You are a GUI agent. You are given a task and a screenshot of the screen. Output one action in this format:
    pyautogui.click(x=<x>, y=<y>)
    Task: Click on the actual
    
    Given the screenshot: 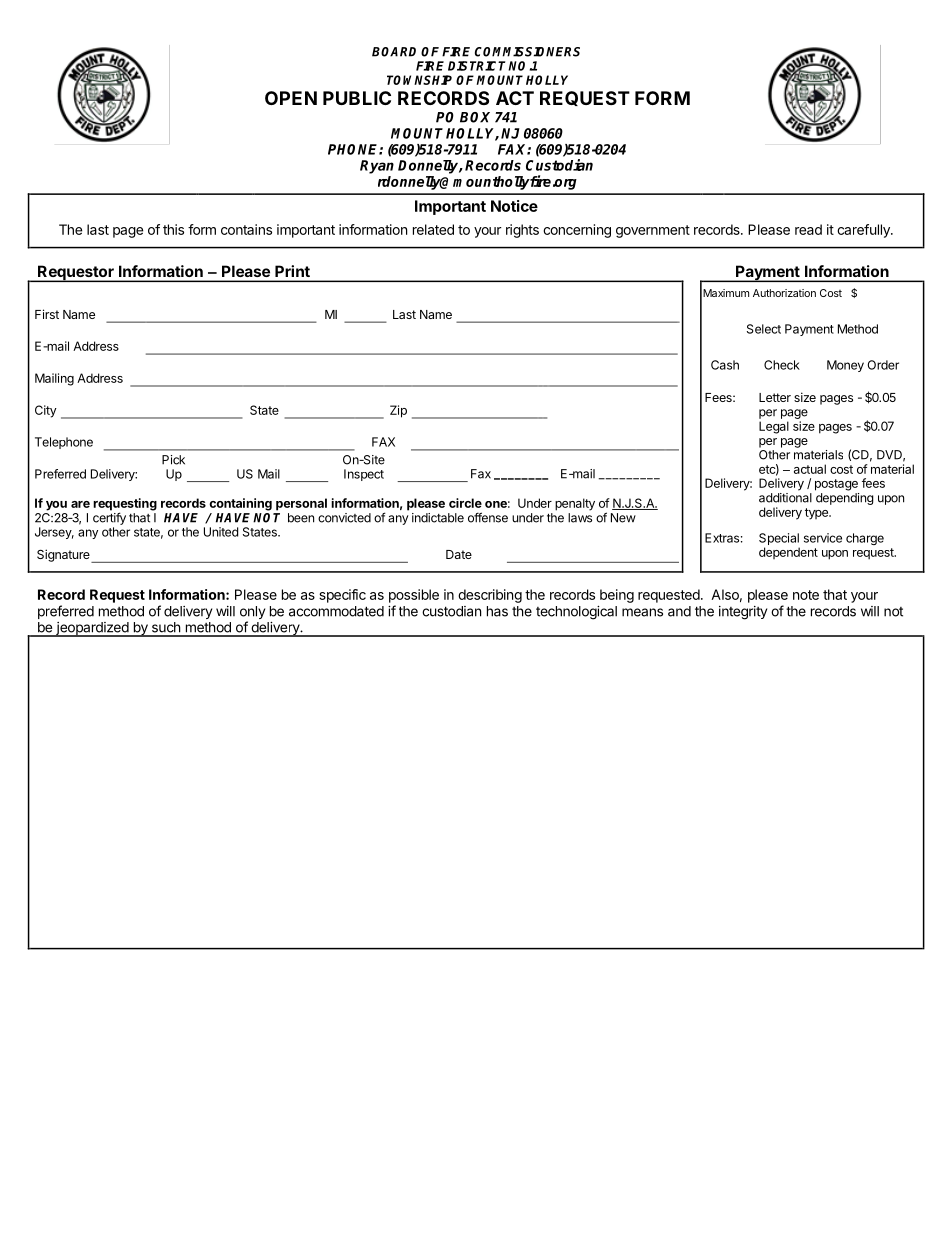 What is the action you would take?
    pyautogui.click(x=810, y=469)
